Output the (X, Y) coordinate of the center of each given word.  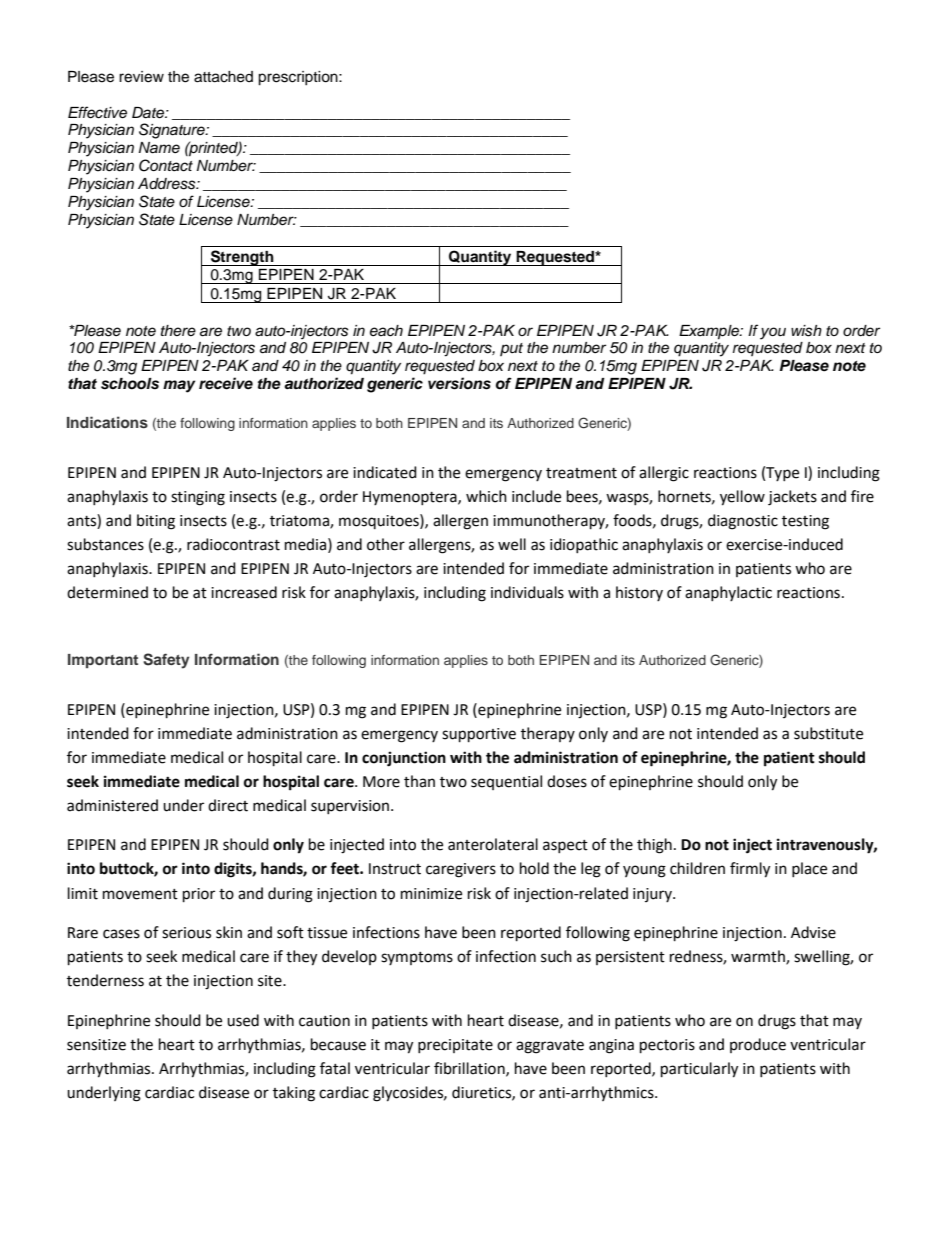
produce (758, 1045)
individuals (527, 592)
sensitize (96, 1045)
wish (806, 331)
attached (223, 77)
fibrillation (470, 1069)
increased (244, 592)
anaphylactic (728, 593)
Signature (173, 131)
